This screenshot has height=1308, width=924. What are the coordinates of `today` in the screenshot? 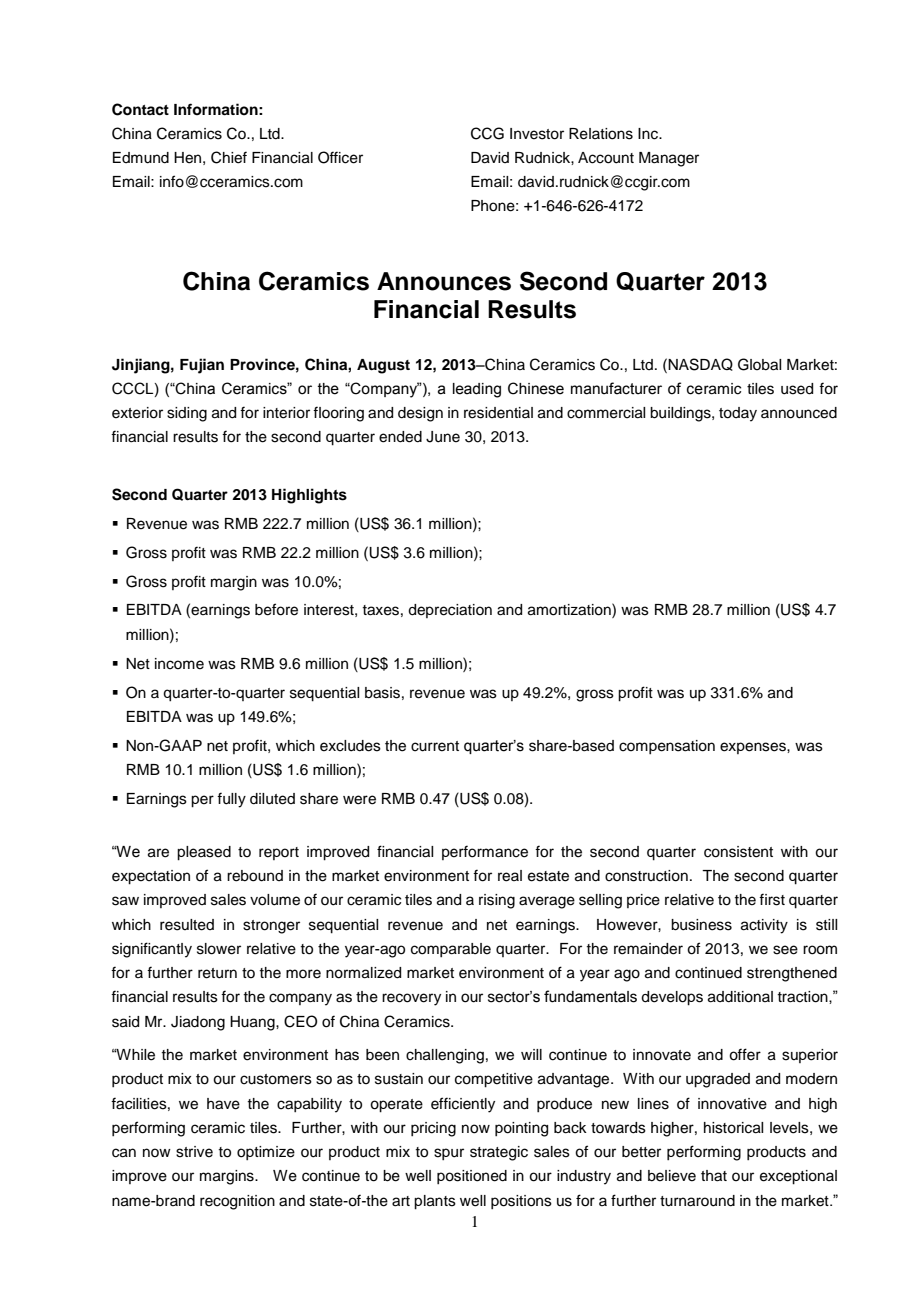 It's located at (738, 414).
